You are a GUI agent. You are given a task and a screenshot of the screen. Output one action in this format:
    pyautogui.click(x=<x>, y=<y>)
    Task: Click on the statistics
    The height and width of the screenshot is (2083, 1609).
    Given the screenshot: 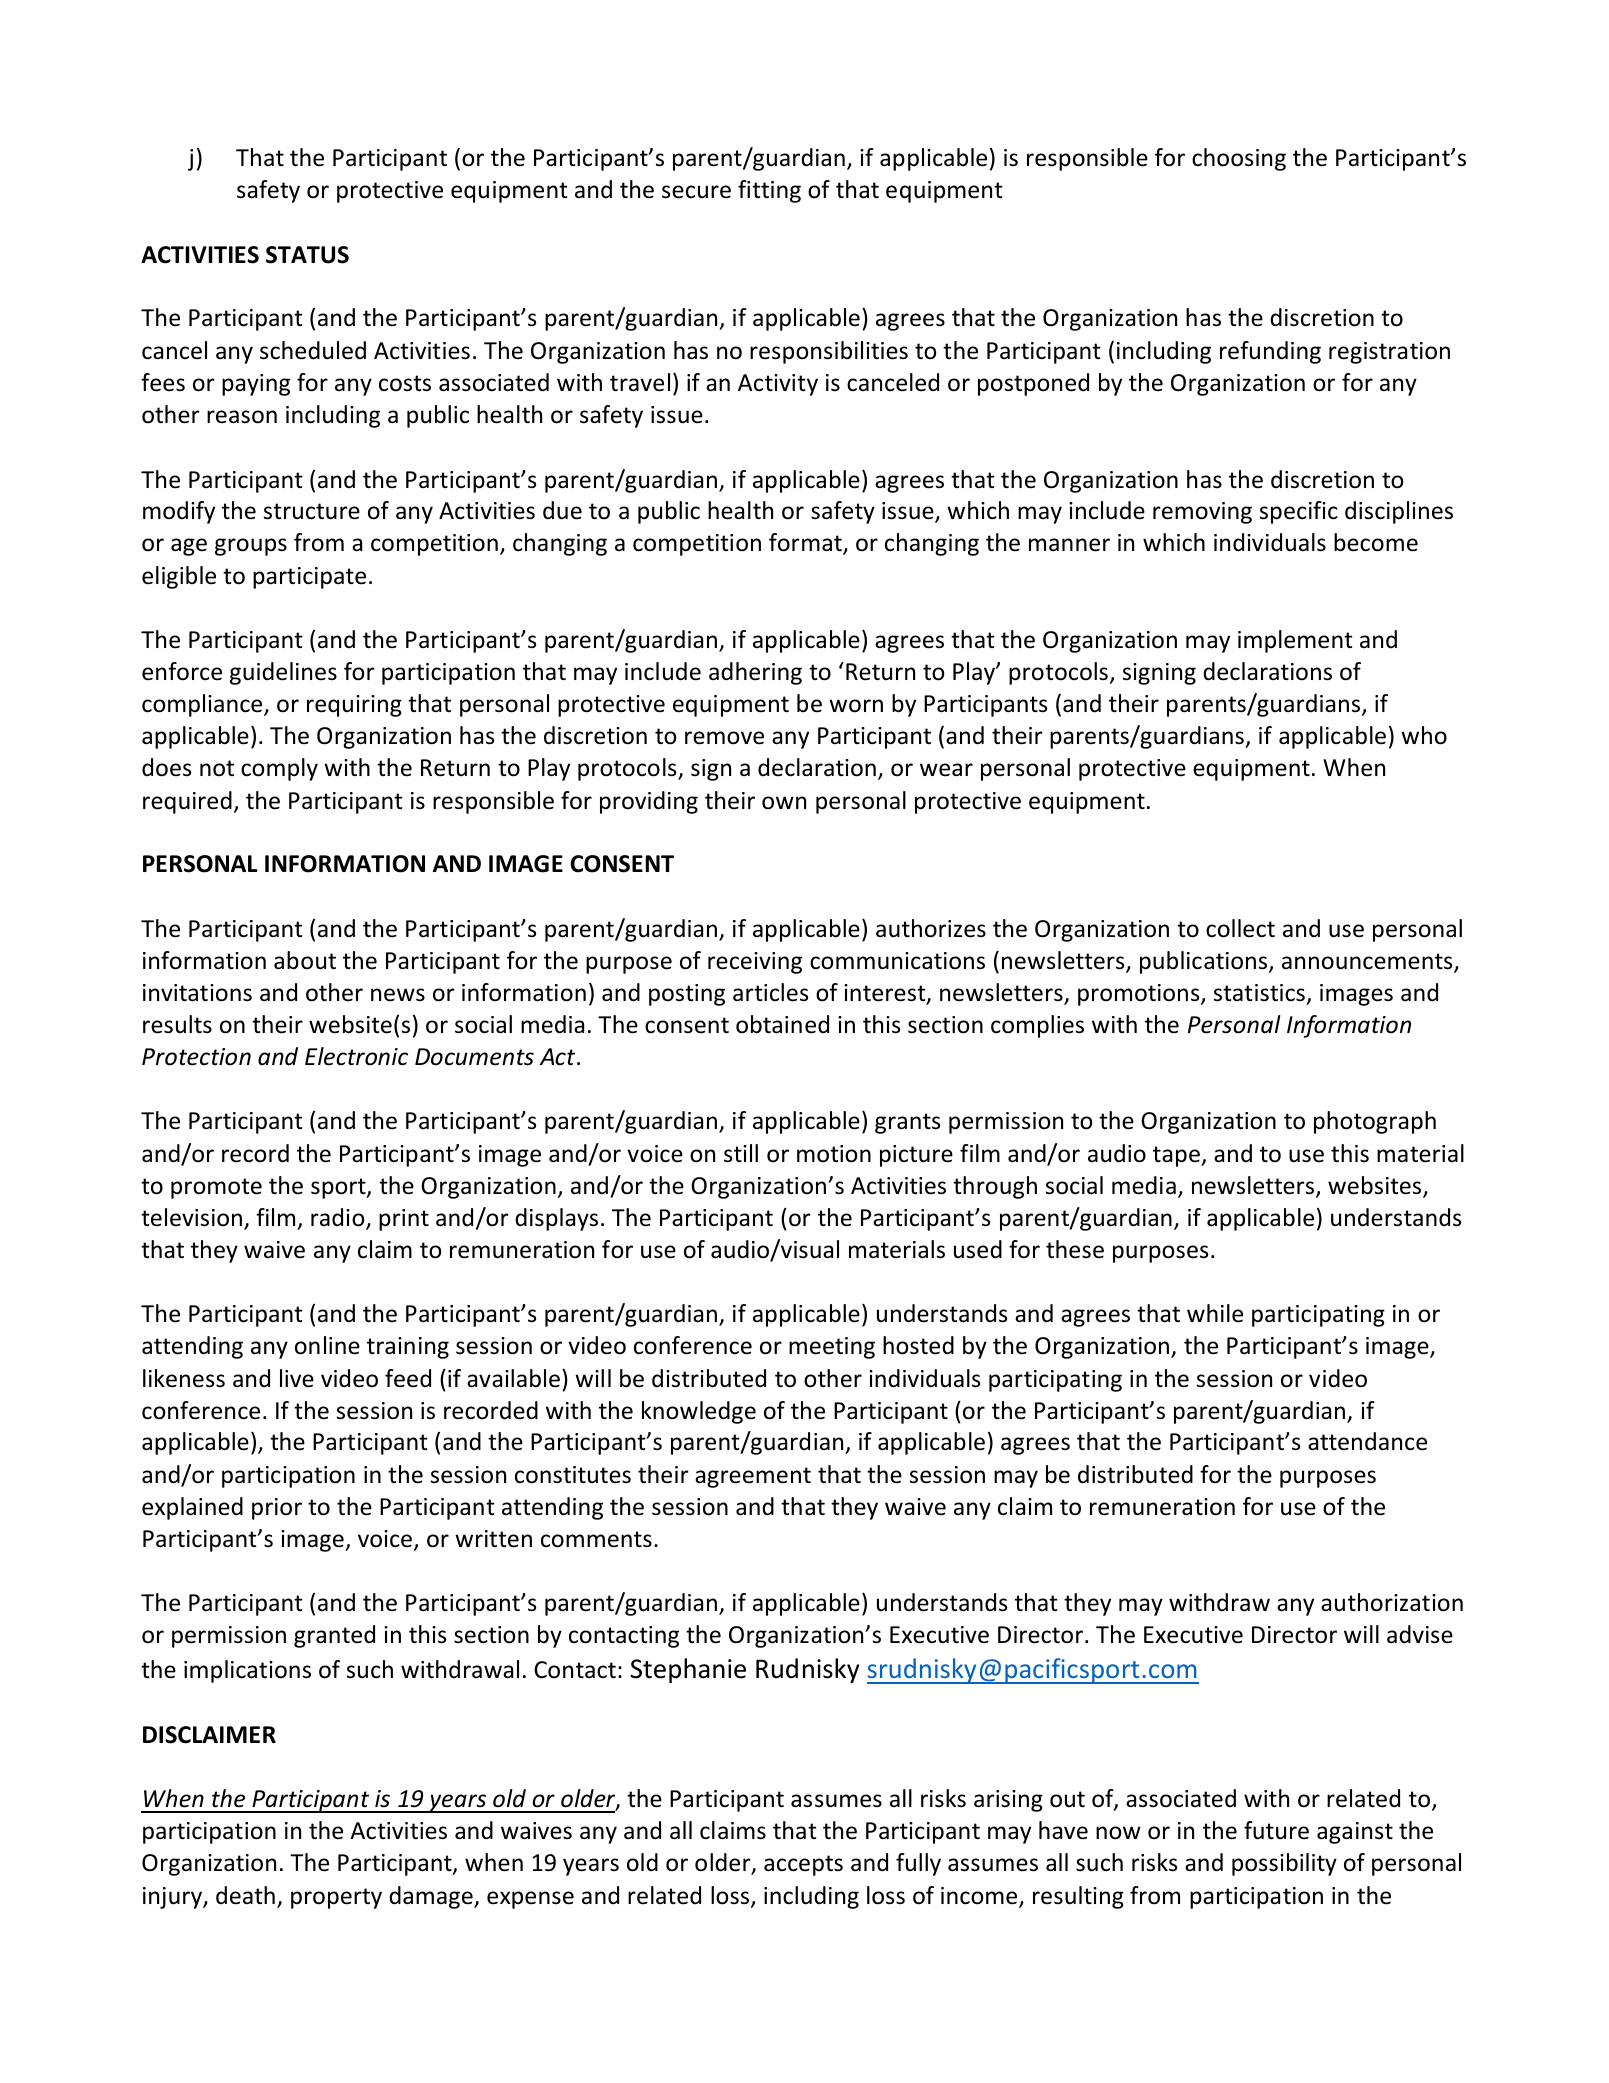 What is the action you would take?
    pyautogui.click(x=1259, y=993)
